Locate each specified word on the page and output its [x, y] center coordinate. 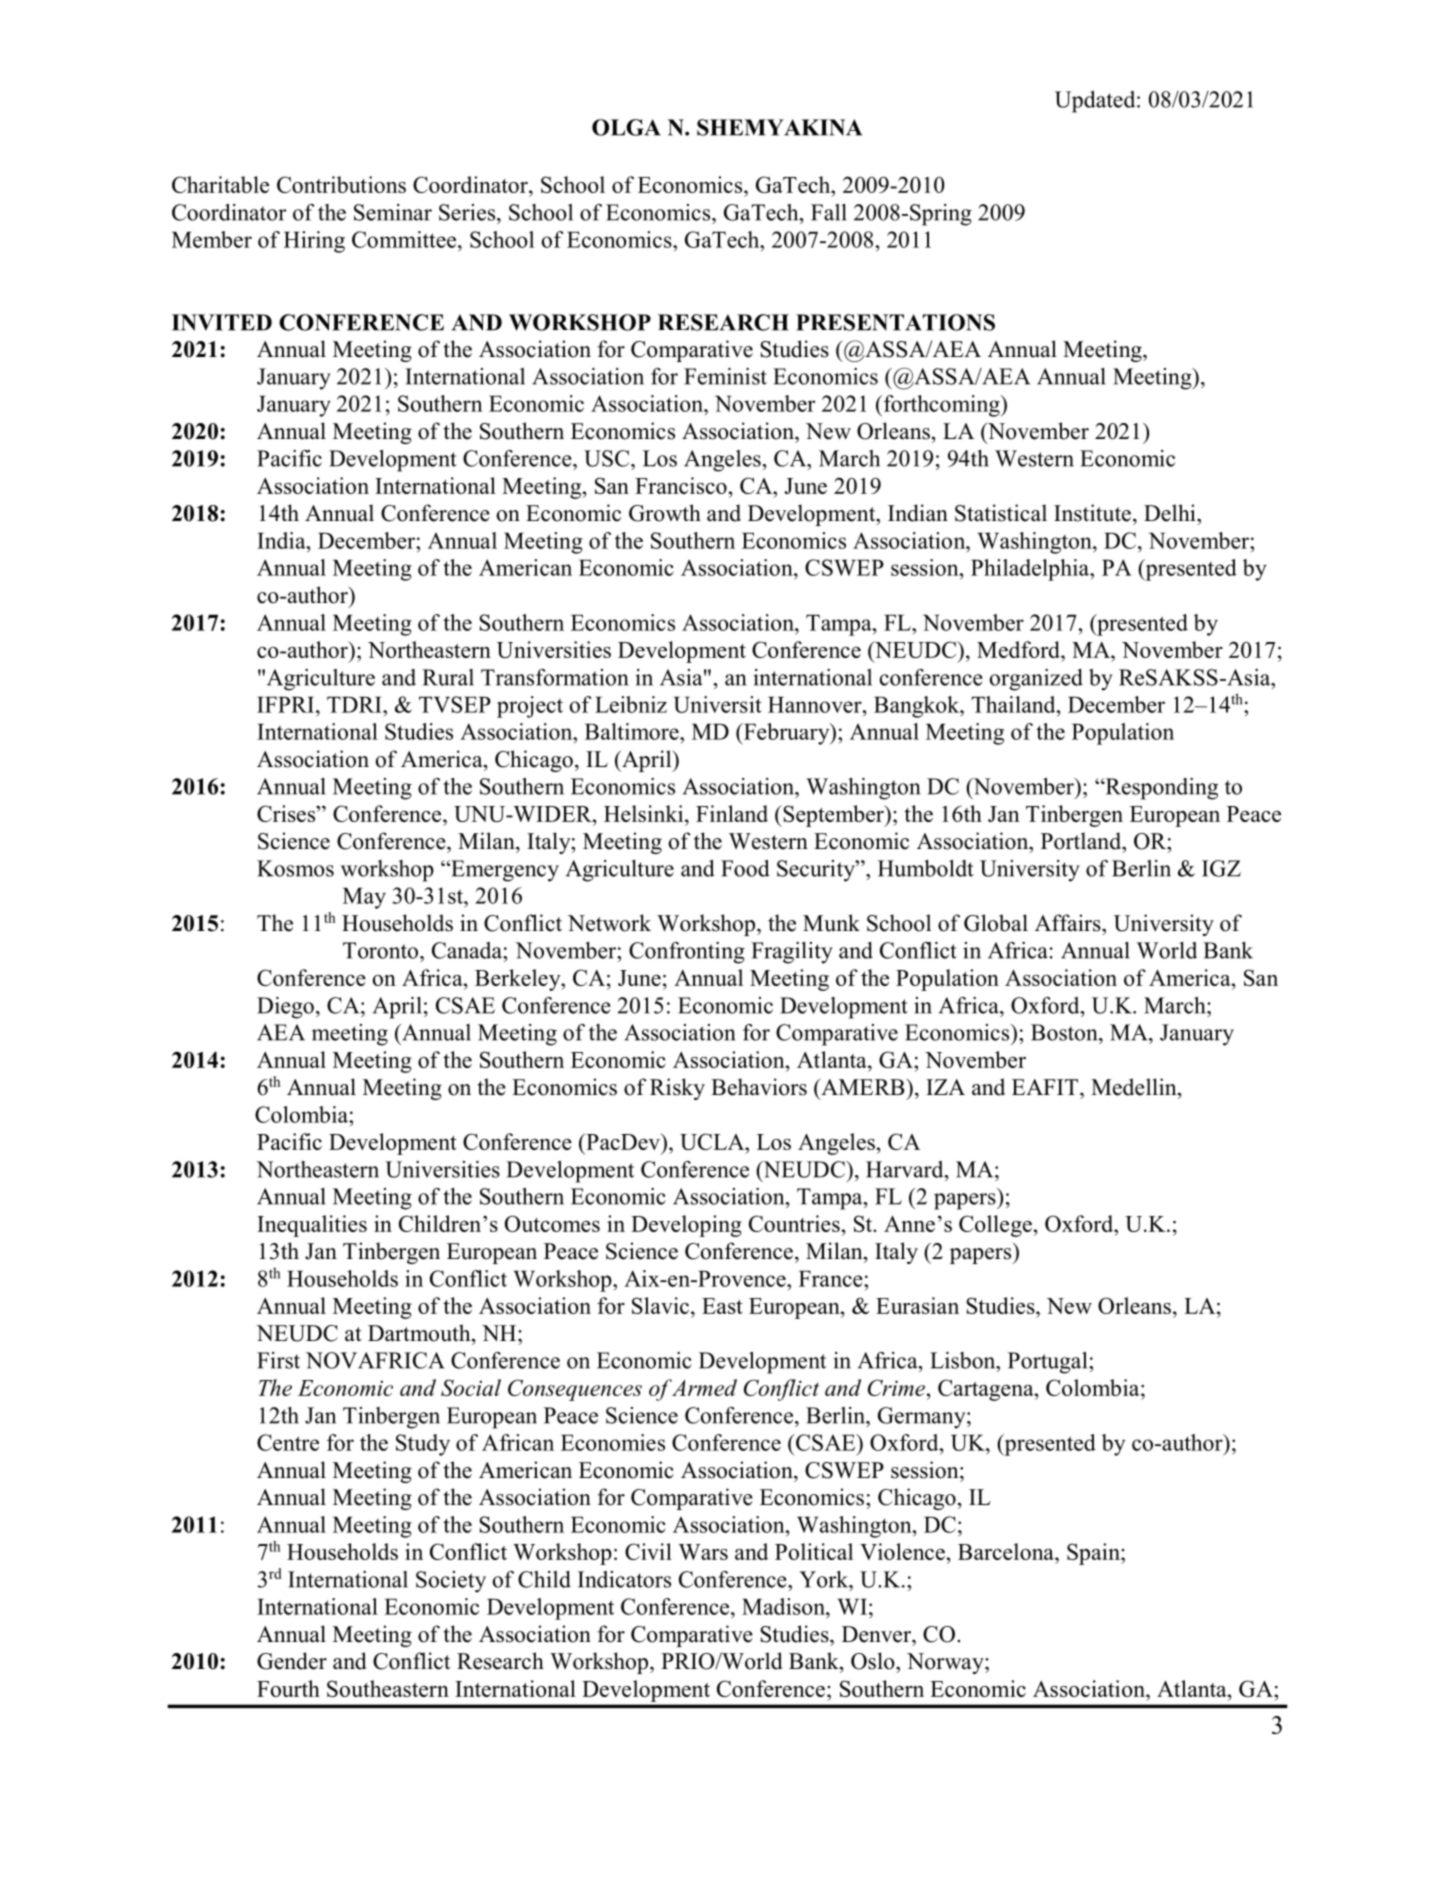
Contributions [341, 184]
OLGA [626, 127]
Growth [665, 513]
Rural [448, 677]
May [364, 898]
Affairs [1069, 923]
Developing [686, 1226]
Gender [292, 1661]
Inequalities [312, 1226]
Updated [1096, 102]
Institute [1092, 513]
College [995, 1226]
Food [745, 868]
